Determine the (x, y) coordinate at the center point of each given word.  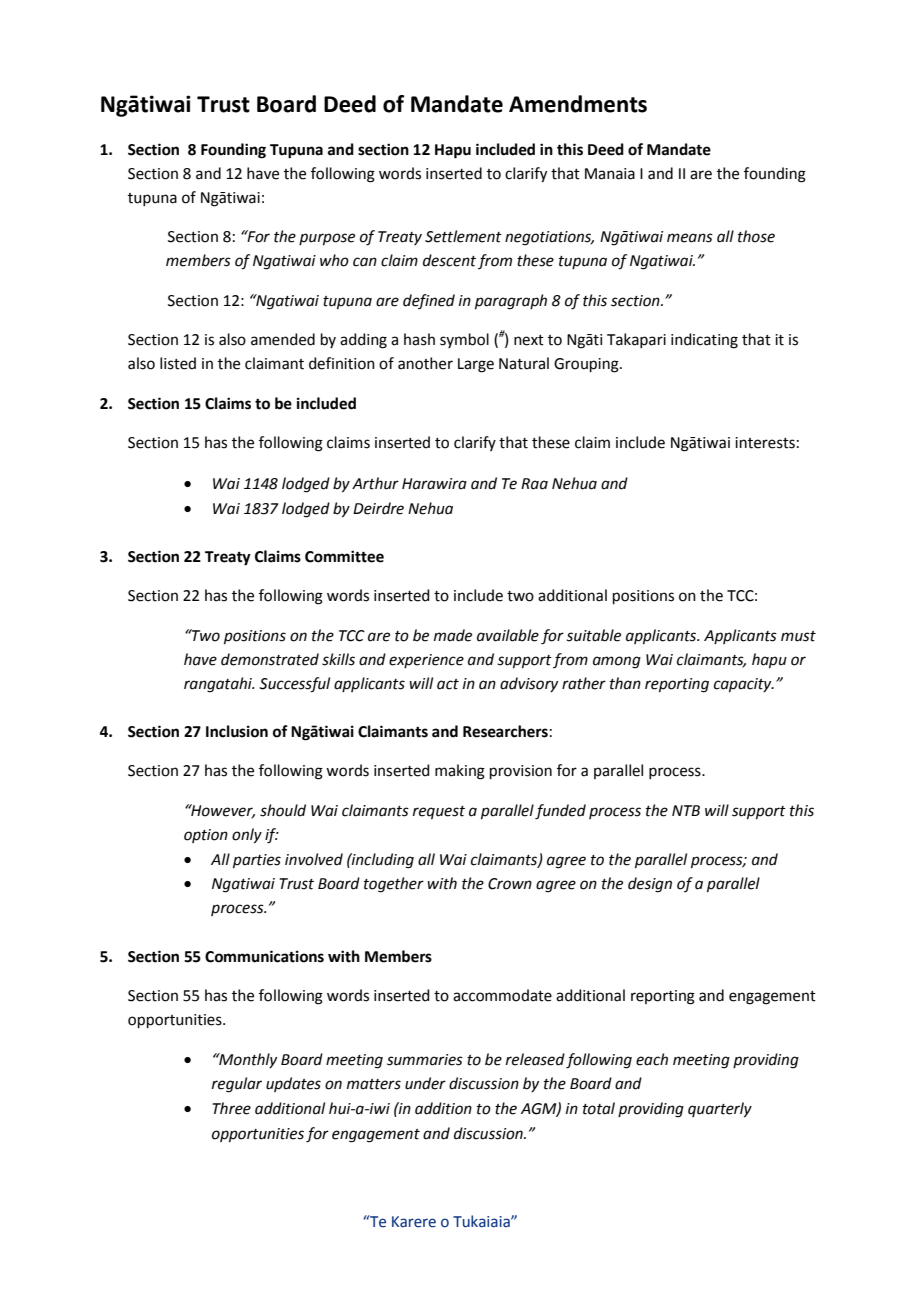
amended (283, 339)
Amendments (578, 104)
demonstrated (270, 659)
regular (237, 1085)
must (798, 636)
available (508, 635)
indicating (704, 341)
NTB (686, 810)
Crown (510, 884)
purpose (327, 239)
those (756, 236)
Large (476, 365)
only (247, 836)
